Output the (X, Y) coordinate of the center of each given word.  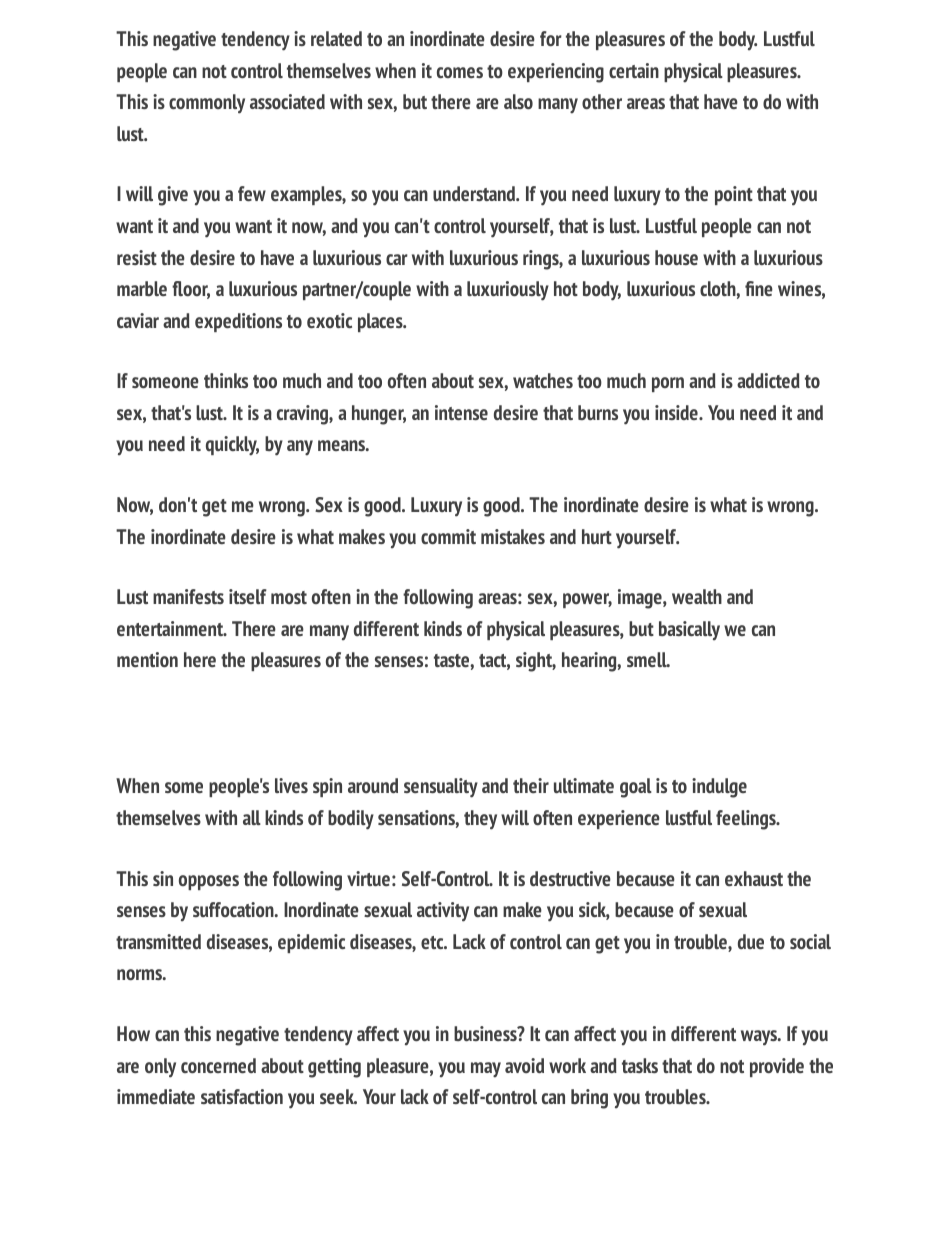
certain (634, 70)
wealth (697, 596)
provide (777, 1067)
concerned (218, 1065)
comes (460, 72)
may (486, 1070)
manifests (188, 596)
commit (448, 536)
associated (287, 101)
